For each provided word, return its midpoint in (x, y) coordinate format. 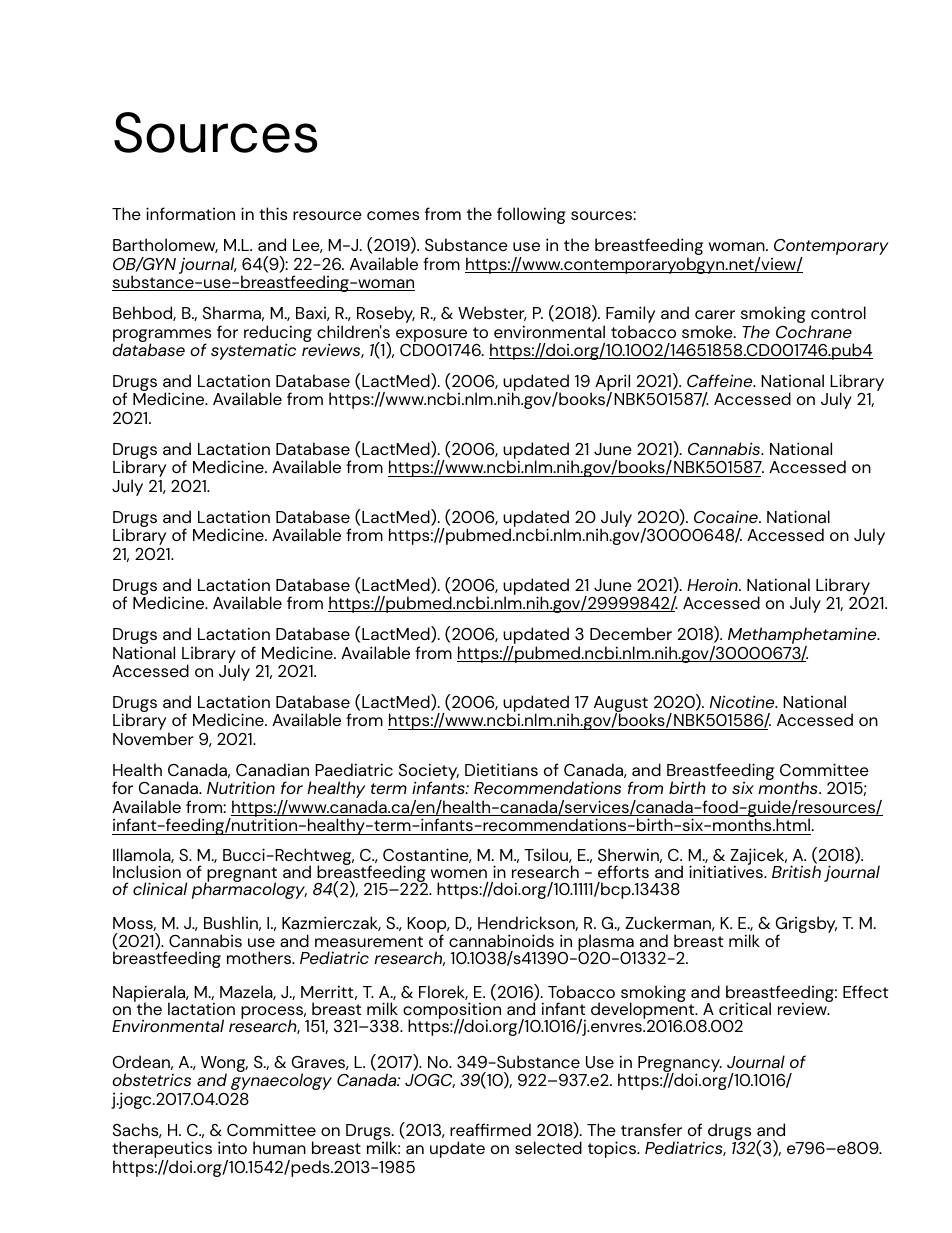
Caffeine (721, 380)
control (838, 312)
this (273, 213)
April (614, 384)
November (153, 738)
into (232, 1147)
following (531, 215)
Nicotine (743, 701)
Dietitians (501, 769)
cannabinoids (501, 940)
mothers (260, 957)
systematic (253, 351)
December (631, 633)
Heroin (713, 584)
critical (745, 1008)
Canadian (272, 769)
